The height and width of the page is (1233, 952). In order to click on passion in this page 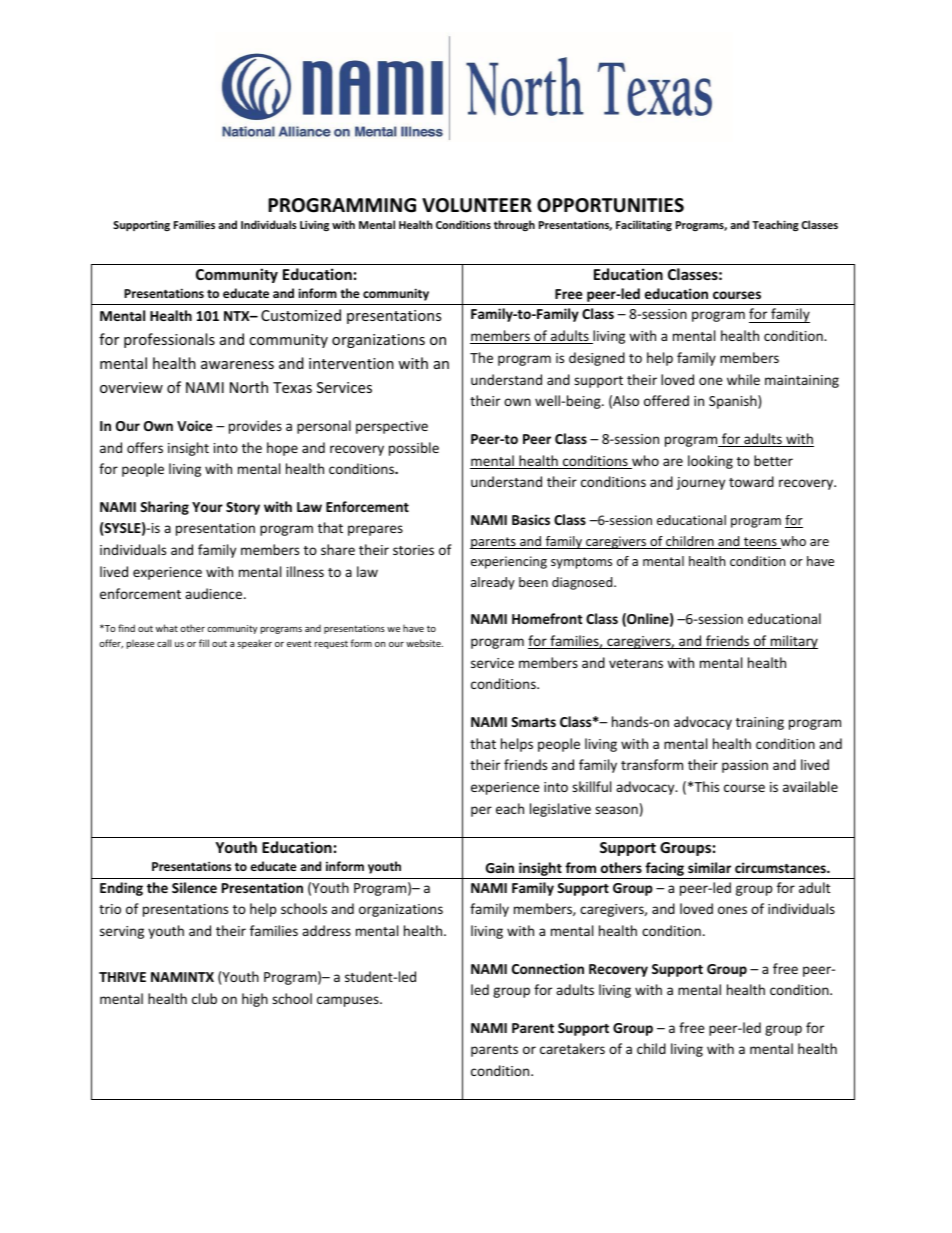, I will do `click(745, 766)`.
